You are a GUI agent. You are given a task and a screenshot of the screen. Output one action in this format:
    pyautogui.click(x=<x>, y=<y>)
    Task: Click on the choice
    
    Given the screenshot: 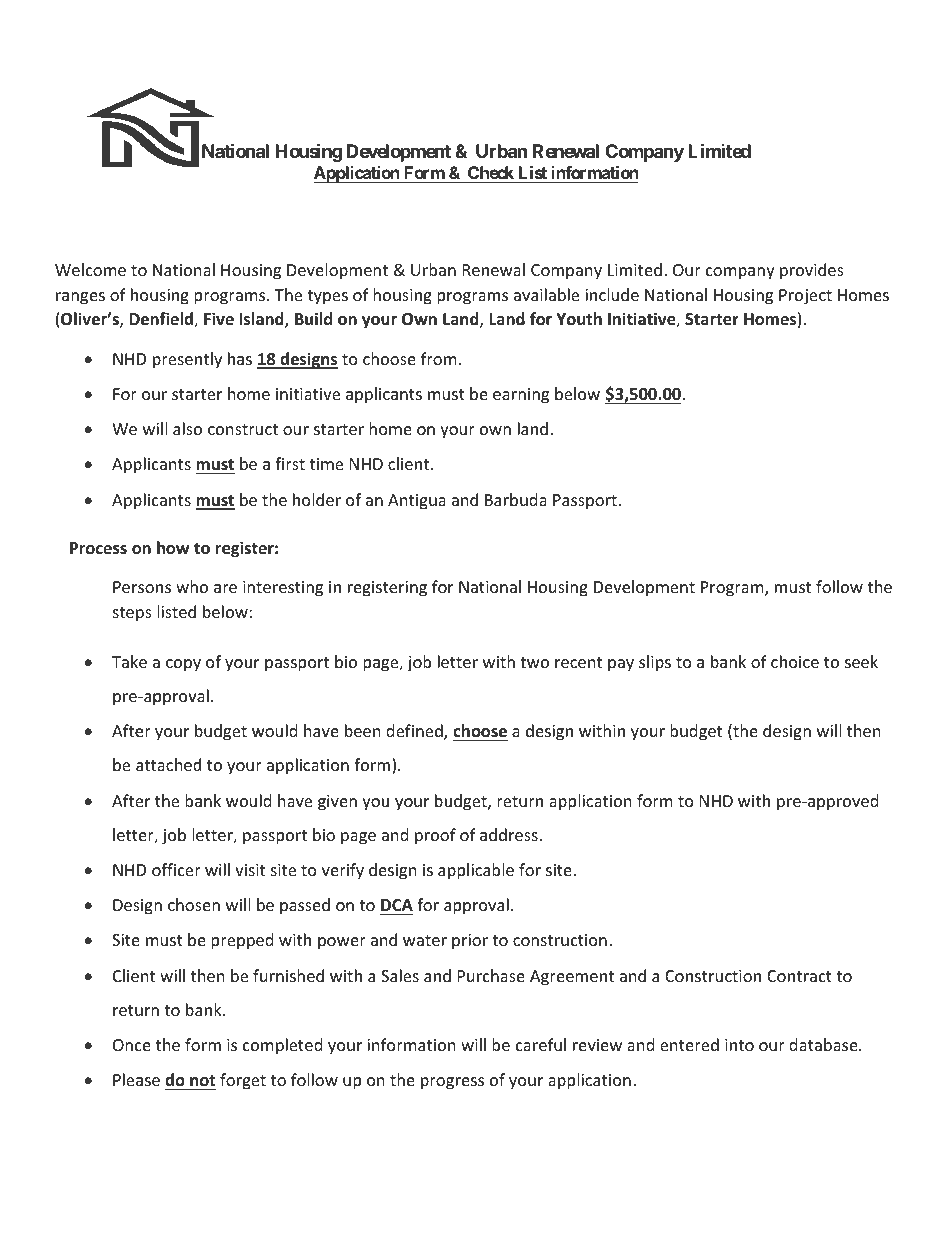 What is the action you would take?
    pyautogui.click(x=795, y=661)
